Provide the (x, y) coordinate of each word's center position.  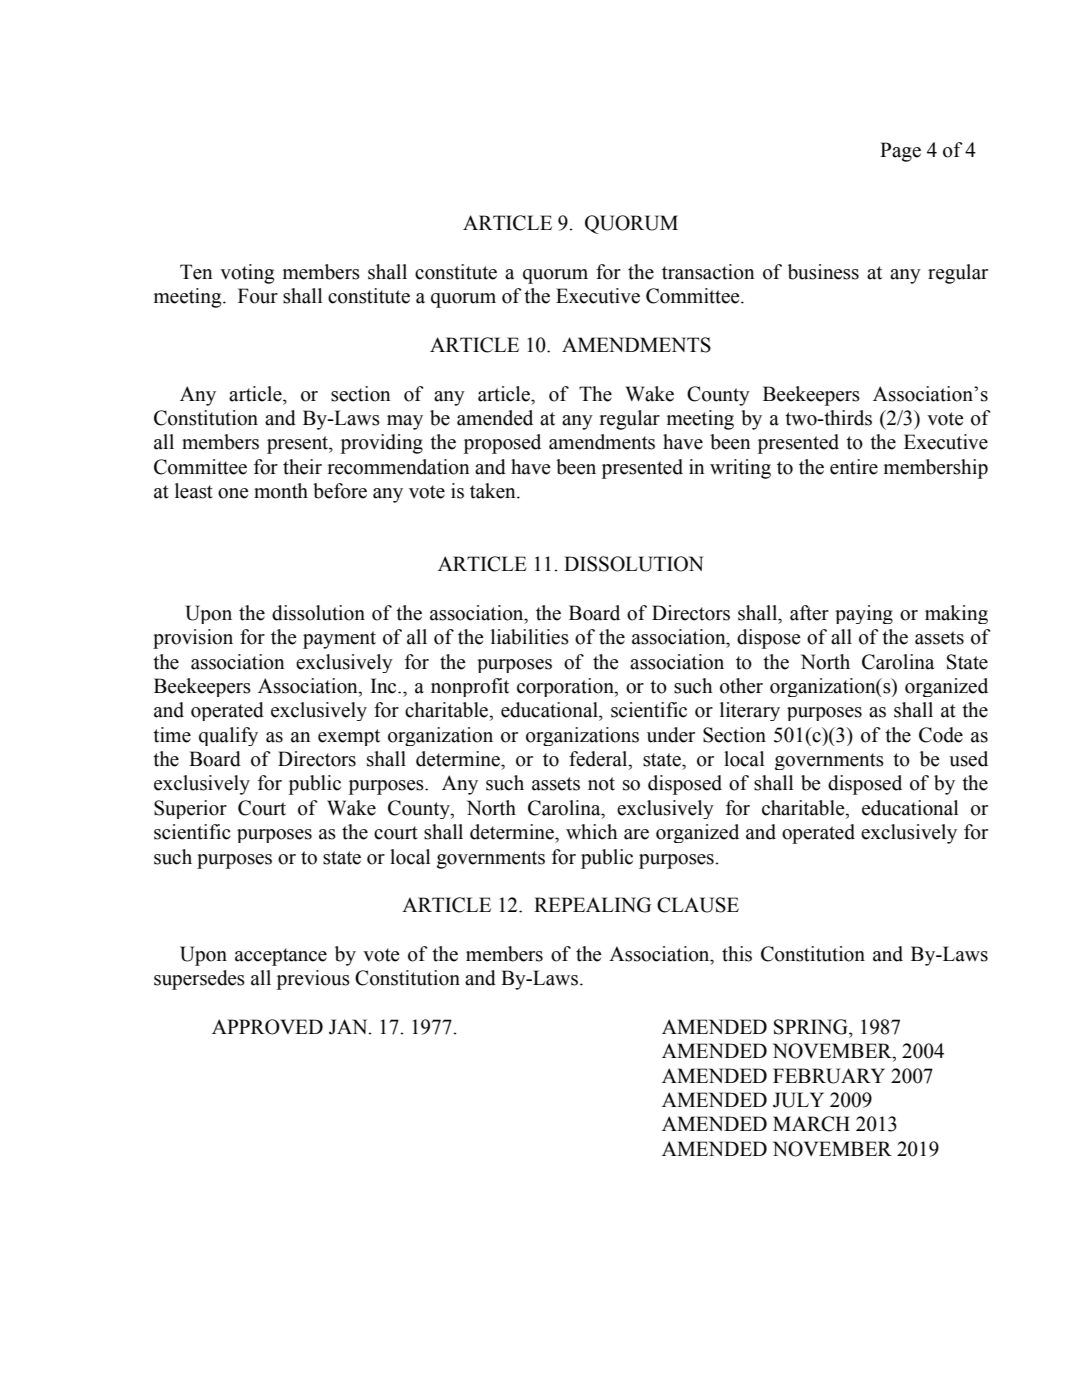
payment (339, 640)
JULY (798, 1100)
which (591, 832)
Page (900, 152)
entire (854, 467)
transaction (708, 272)
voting (247, 274)
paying (864, 614)
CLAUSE (698, 905)
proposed (502, 444)
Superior (190, 809)
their (302, 467)
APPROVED (267, 1027)
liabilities (530, 637)
